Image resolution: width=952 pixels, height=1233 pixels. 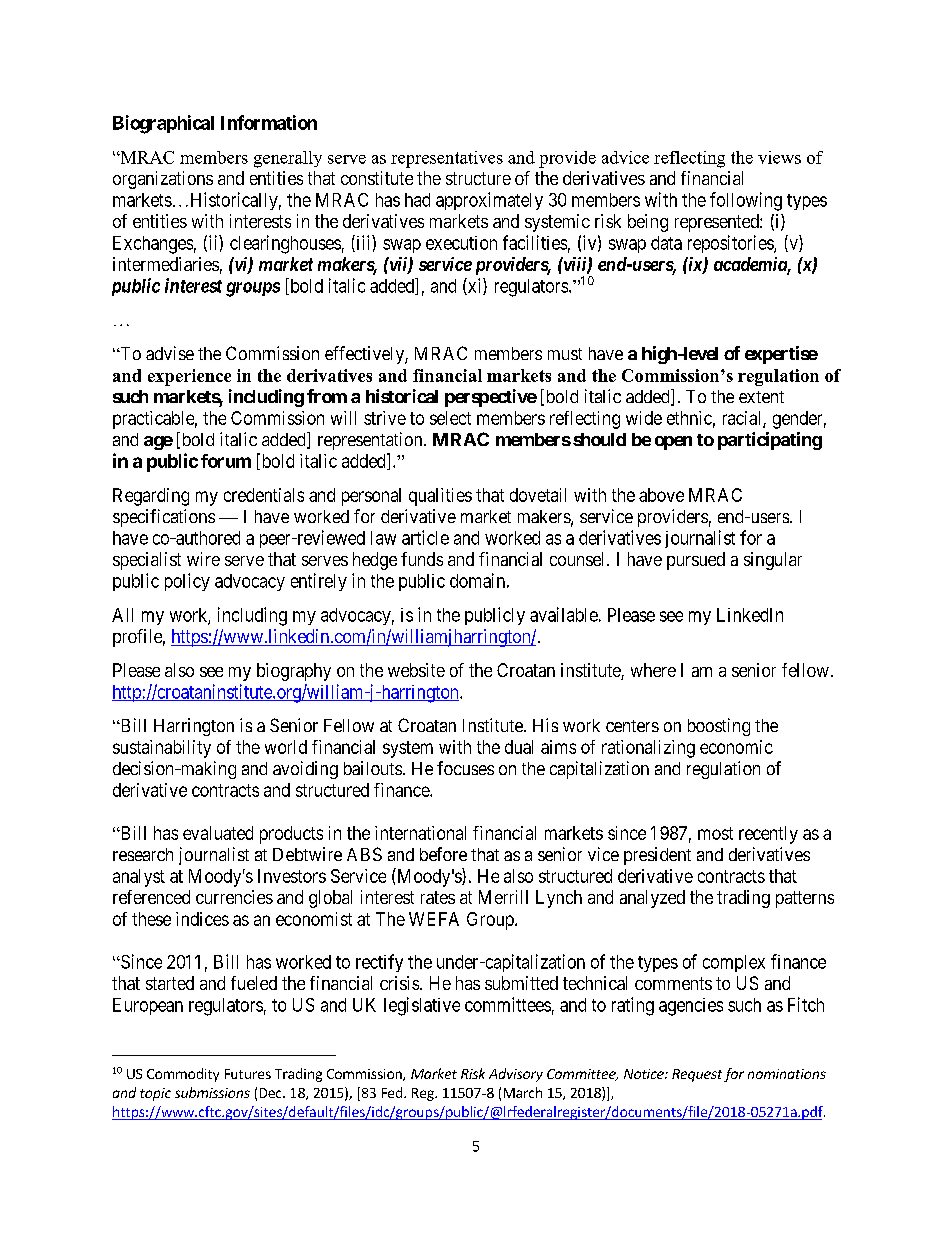 I want to click on views, so click(x=779, y=157).
